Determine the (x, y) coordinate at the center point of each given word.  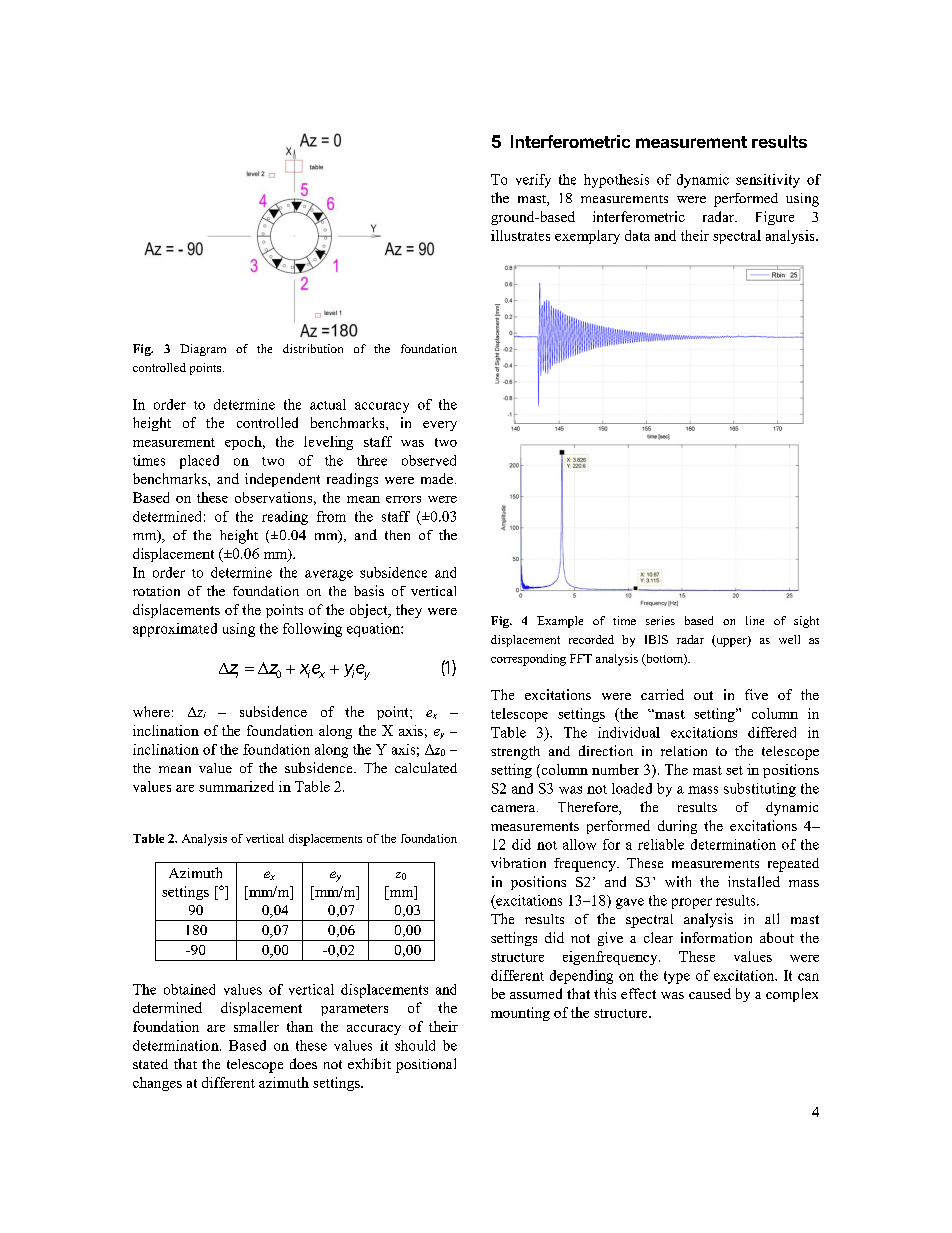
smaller (256, 1026)
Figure (775, 218)
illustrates (520, 235)
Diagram (203, 350)
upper (731, 641)
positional (426, 1065)
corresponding (528, 660)
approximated (175, 630)
